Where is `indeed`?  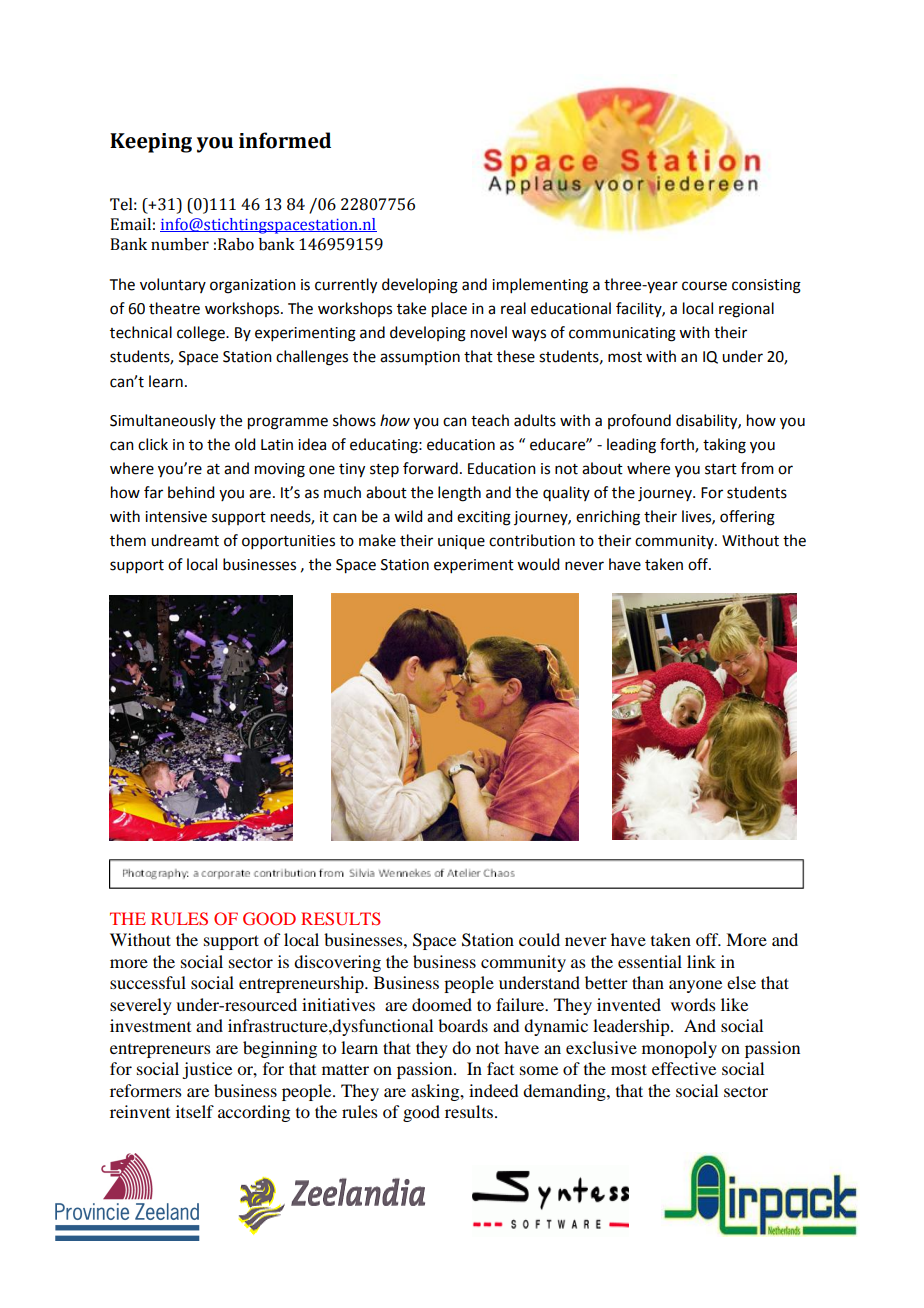 indeed is located at coordinates (493, 1090).
